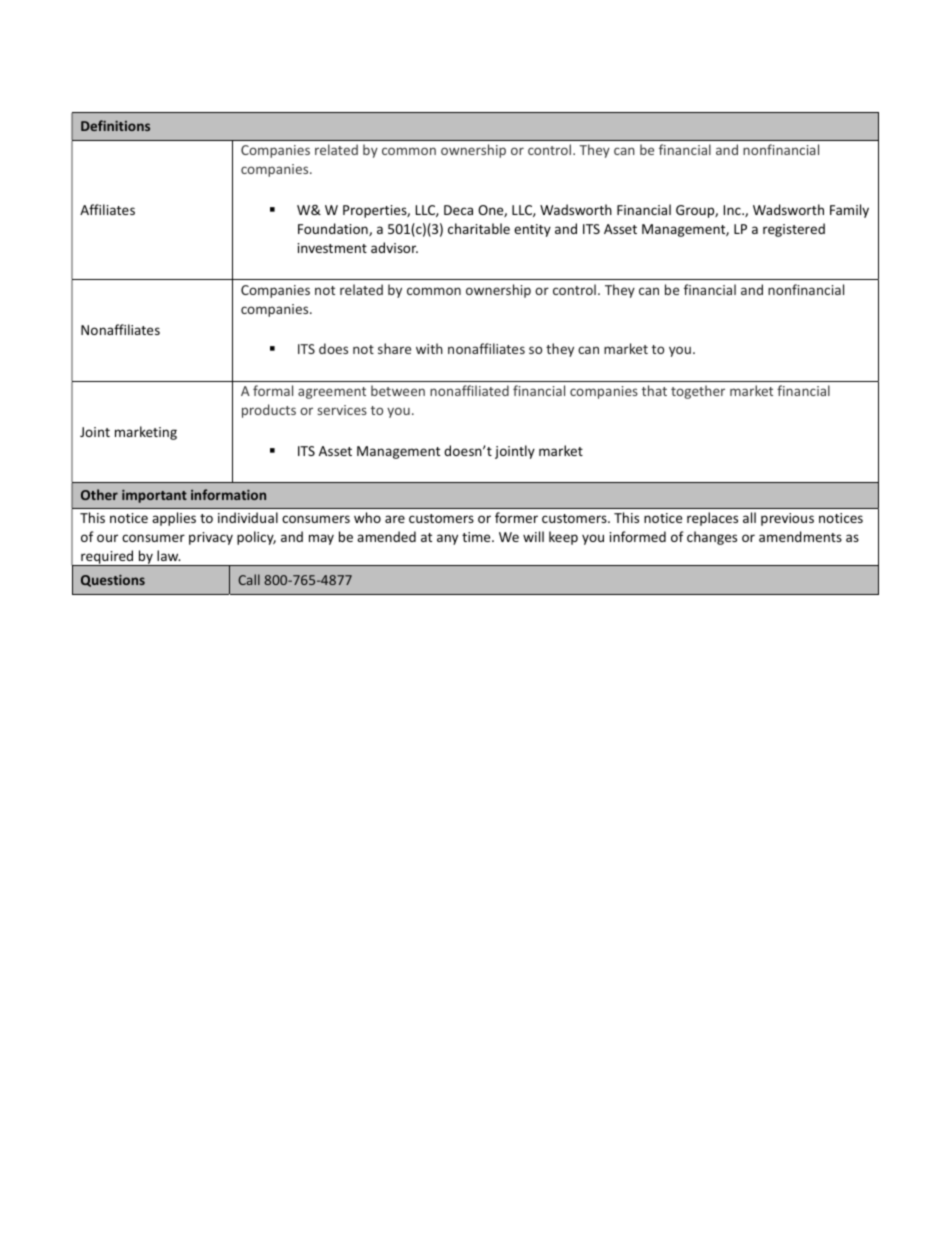 The width and height of the screenshot is (952, 1233). What do you see at coordinates (458, 210) in the screenshot?
I see `Deca` at bounding box center [458, 210].
